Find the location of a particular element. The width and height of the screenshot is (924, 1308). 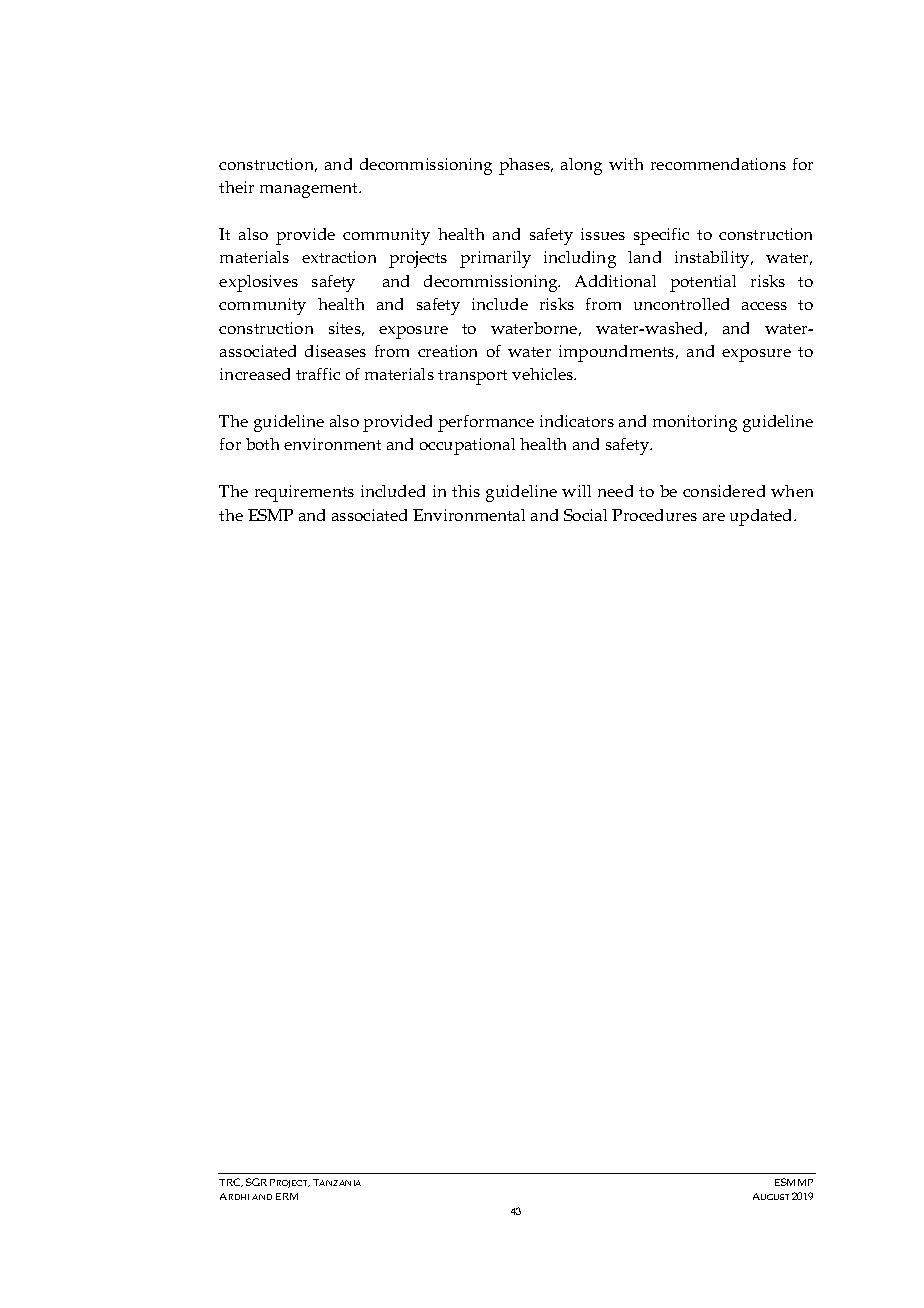

ERM is located at coordinates (287, 1196).
